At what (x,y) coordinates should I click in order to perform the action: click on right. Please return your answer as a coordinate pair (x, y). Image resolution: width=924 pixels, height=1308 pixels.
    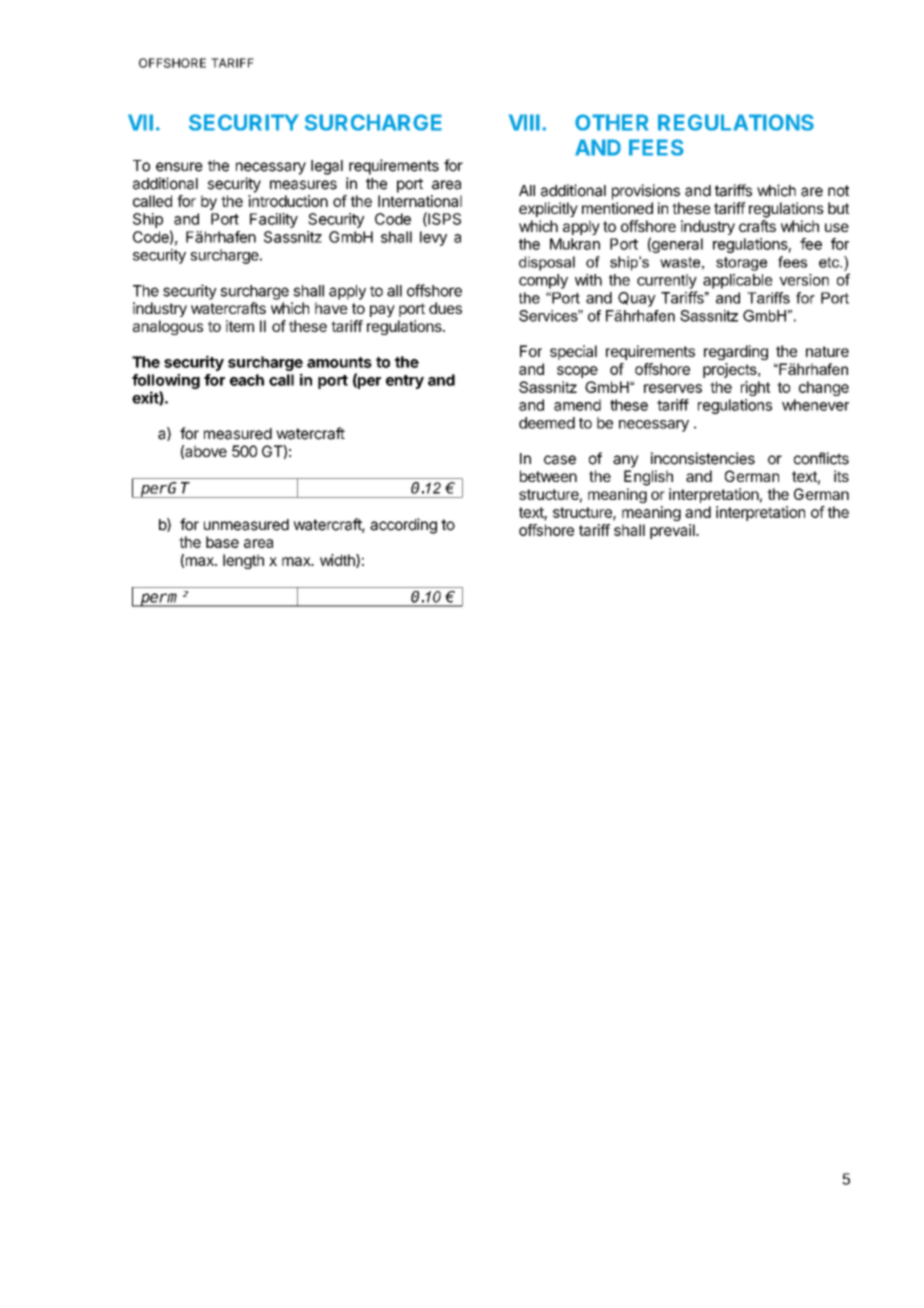
    Looking at the image, I should click on (755, 388).
